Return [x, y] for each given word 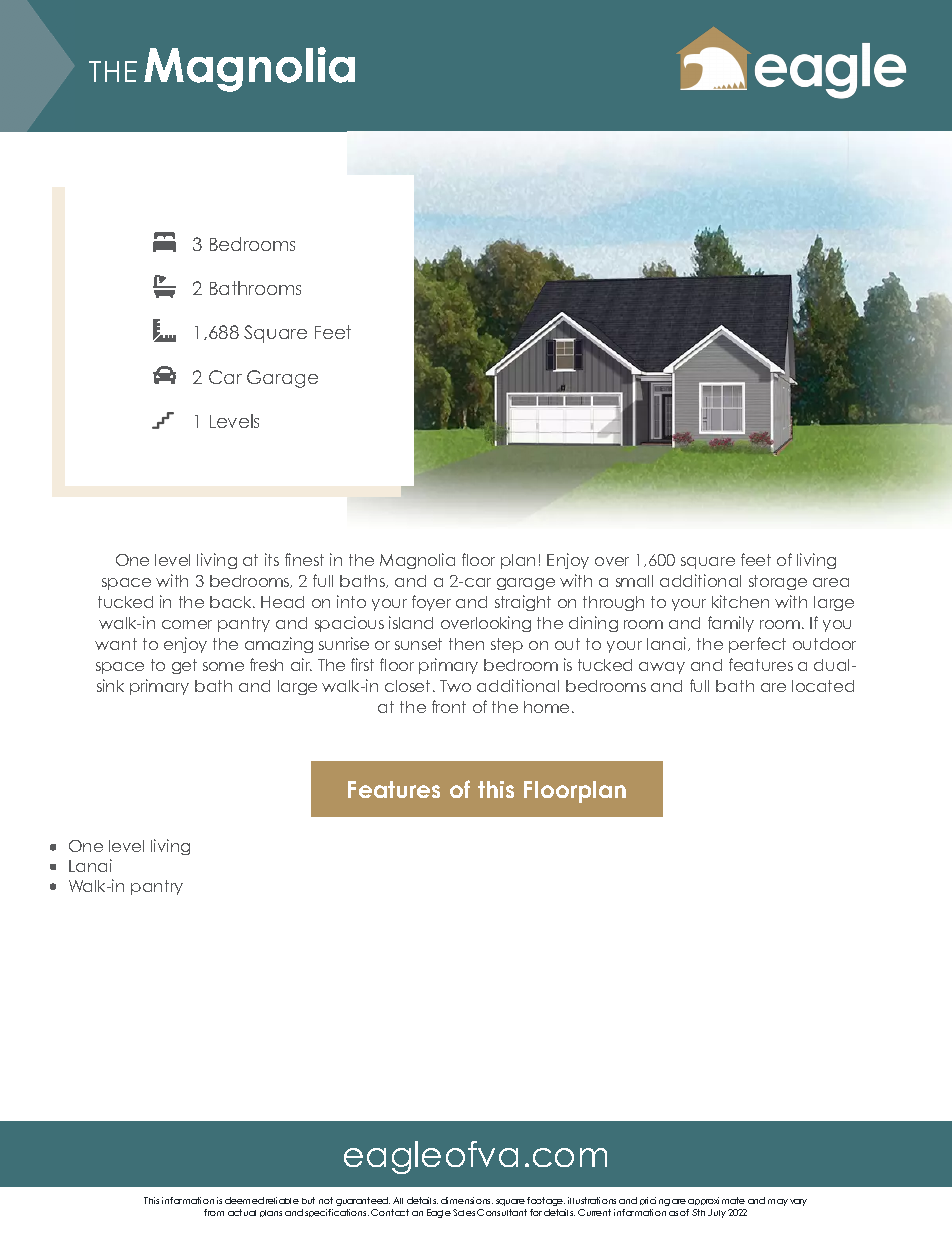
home [546, 707]
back [232, 602]
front [449, 706]
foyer [431, 603]
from [214, 1212]
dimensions [467, 1200]
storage [778, 582]
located [823, 686]
